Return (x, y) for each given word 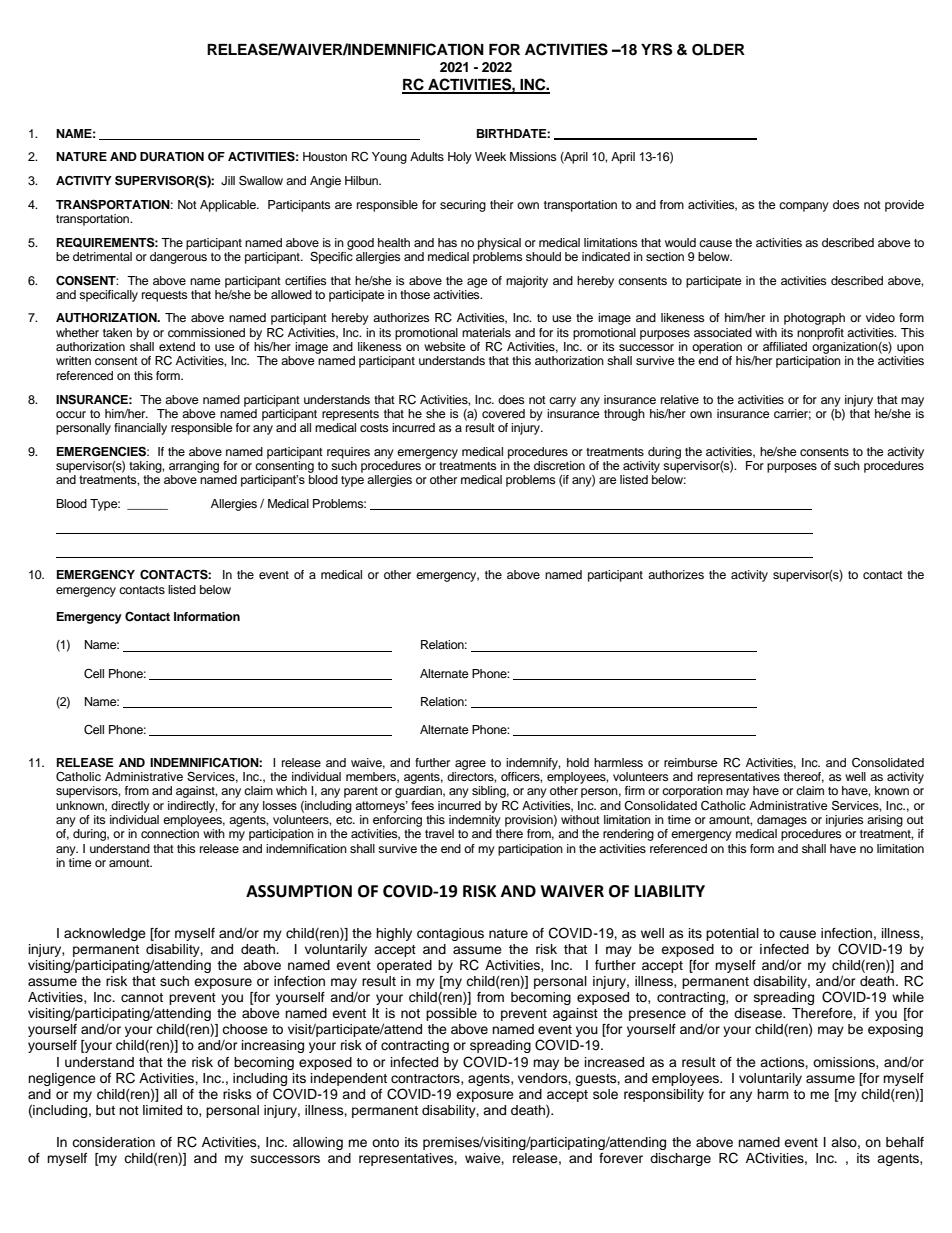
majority (527, 282)
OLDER (718, 50)
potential (732, 934)
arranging (194, 467)
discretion (559, 465)
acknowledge (105, 934)
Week (490, 156)
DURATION (172, 157)
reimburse (691, 762)
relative (680, 399)
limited (162, 1110)
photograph (814, 319)
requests (165, 296)
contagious (450, 934)
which (291, 790)
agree (470, 765)
